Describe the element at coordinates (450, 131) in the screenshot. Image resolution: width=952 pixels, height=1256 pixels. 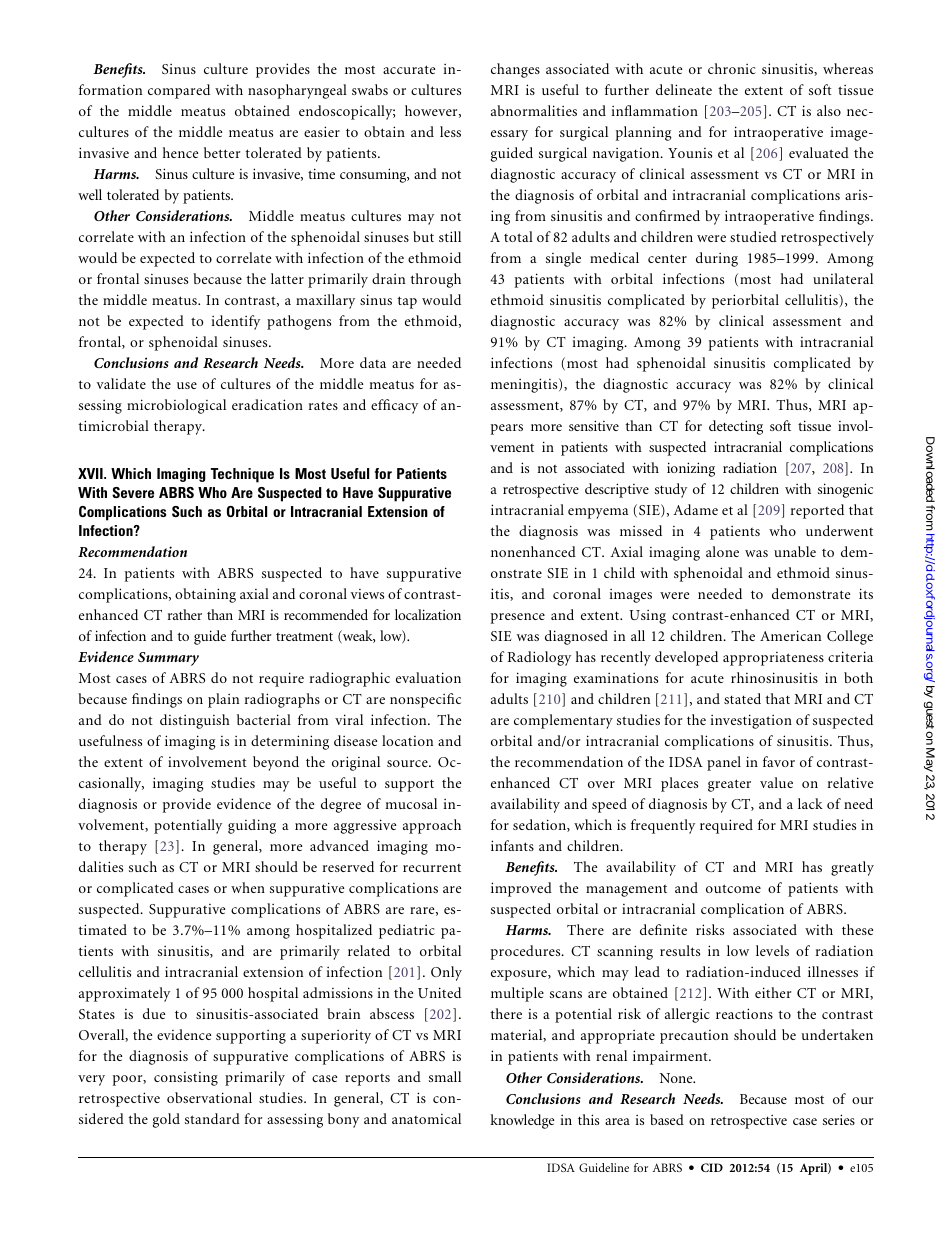
I see `less` at that location.
